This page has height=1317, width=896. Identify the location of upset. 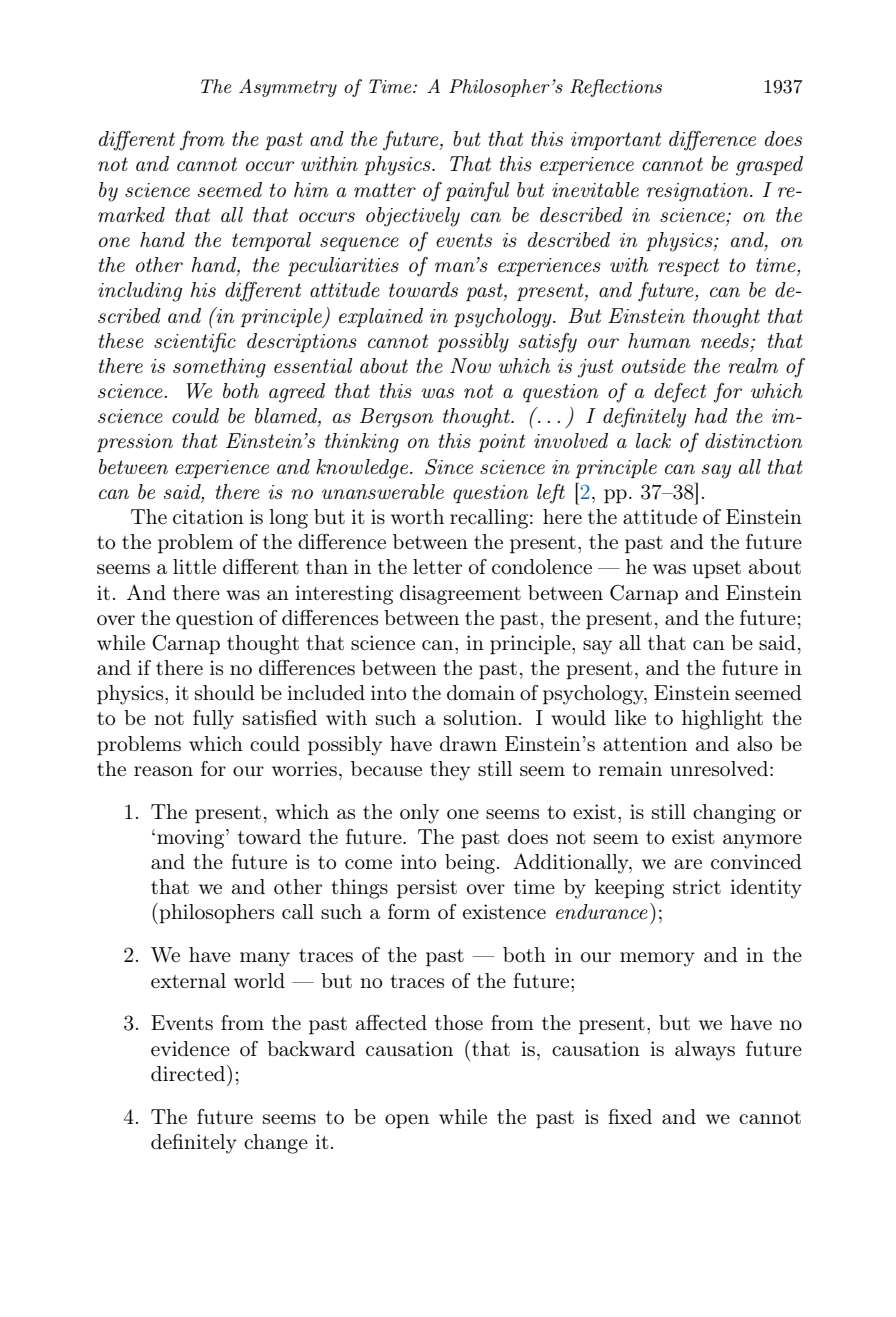
(717, 570).
